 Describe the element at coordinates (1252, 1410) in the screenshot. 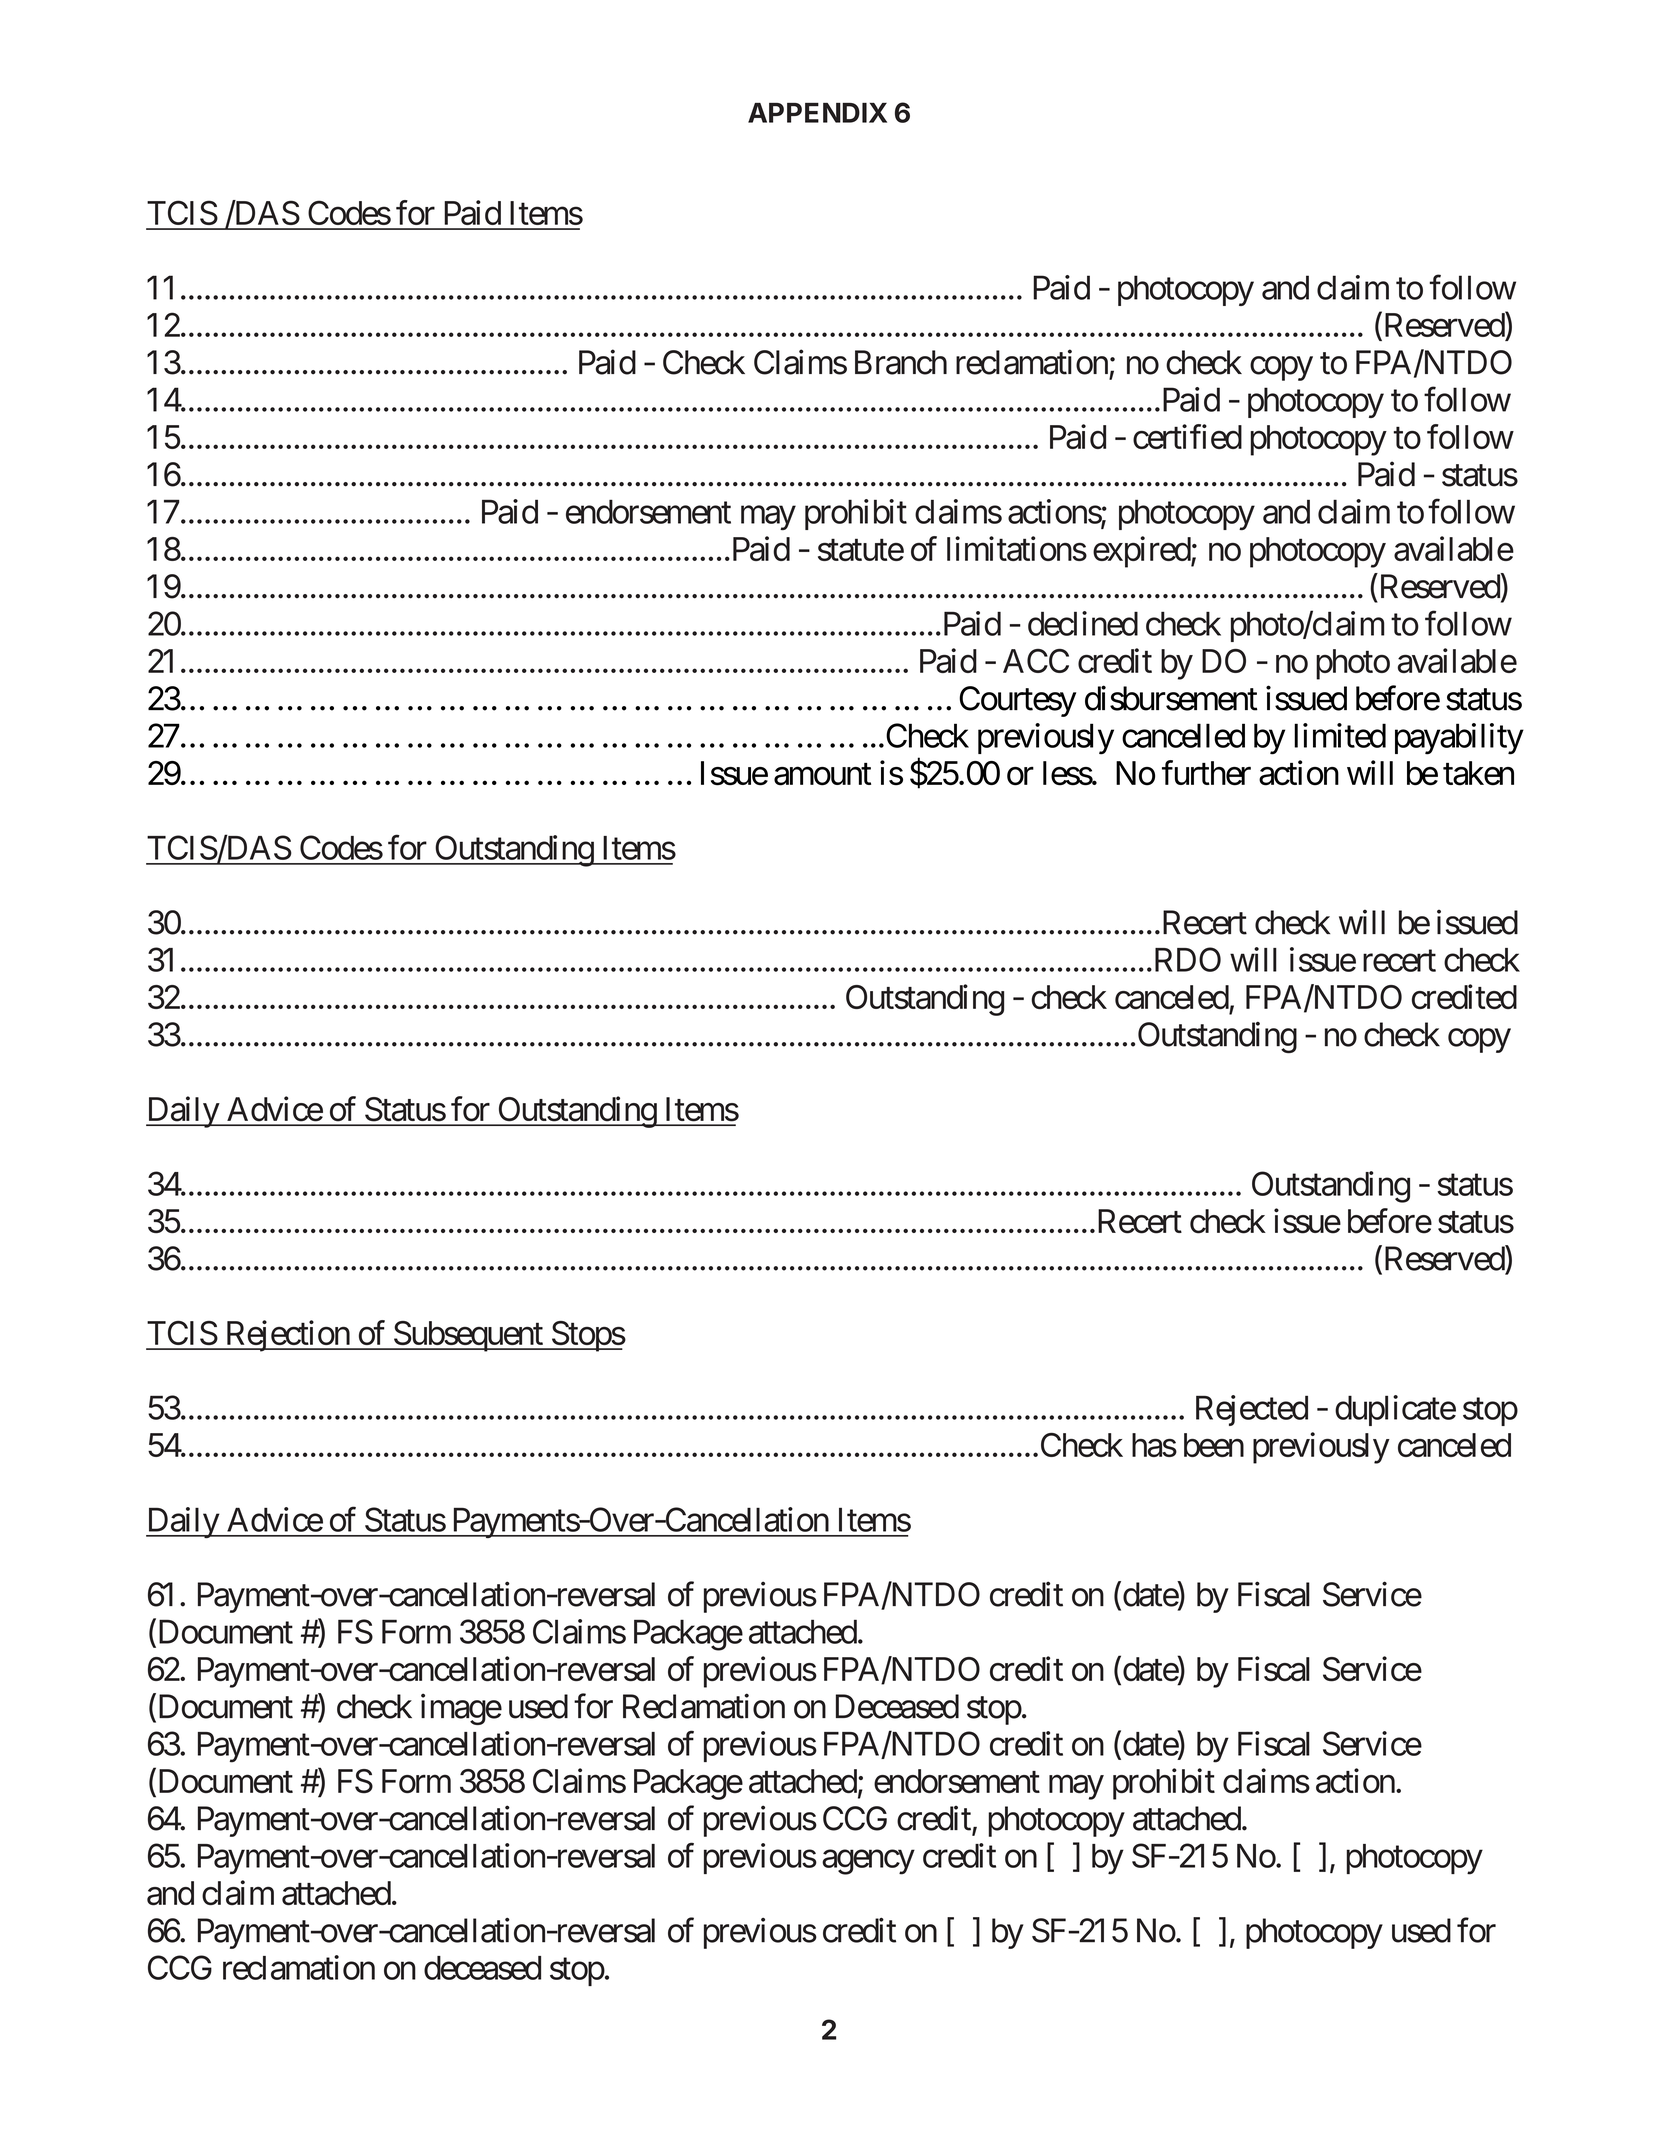

I see `Rejected` at that location.
